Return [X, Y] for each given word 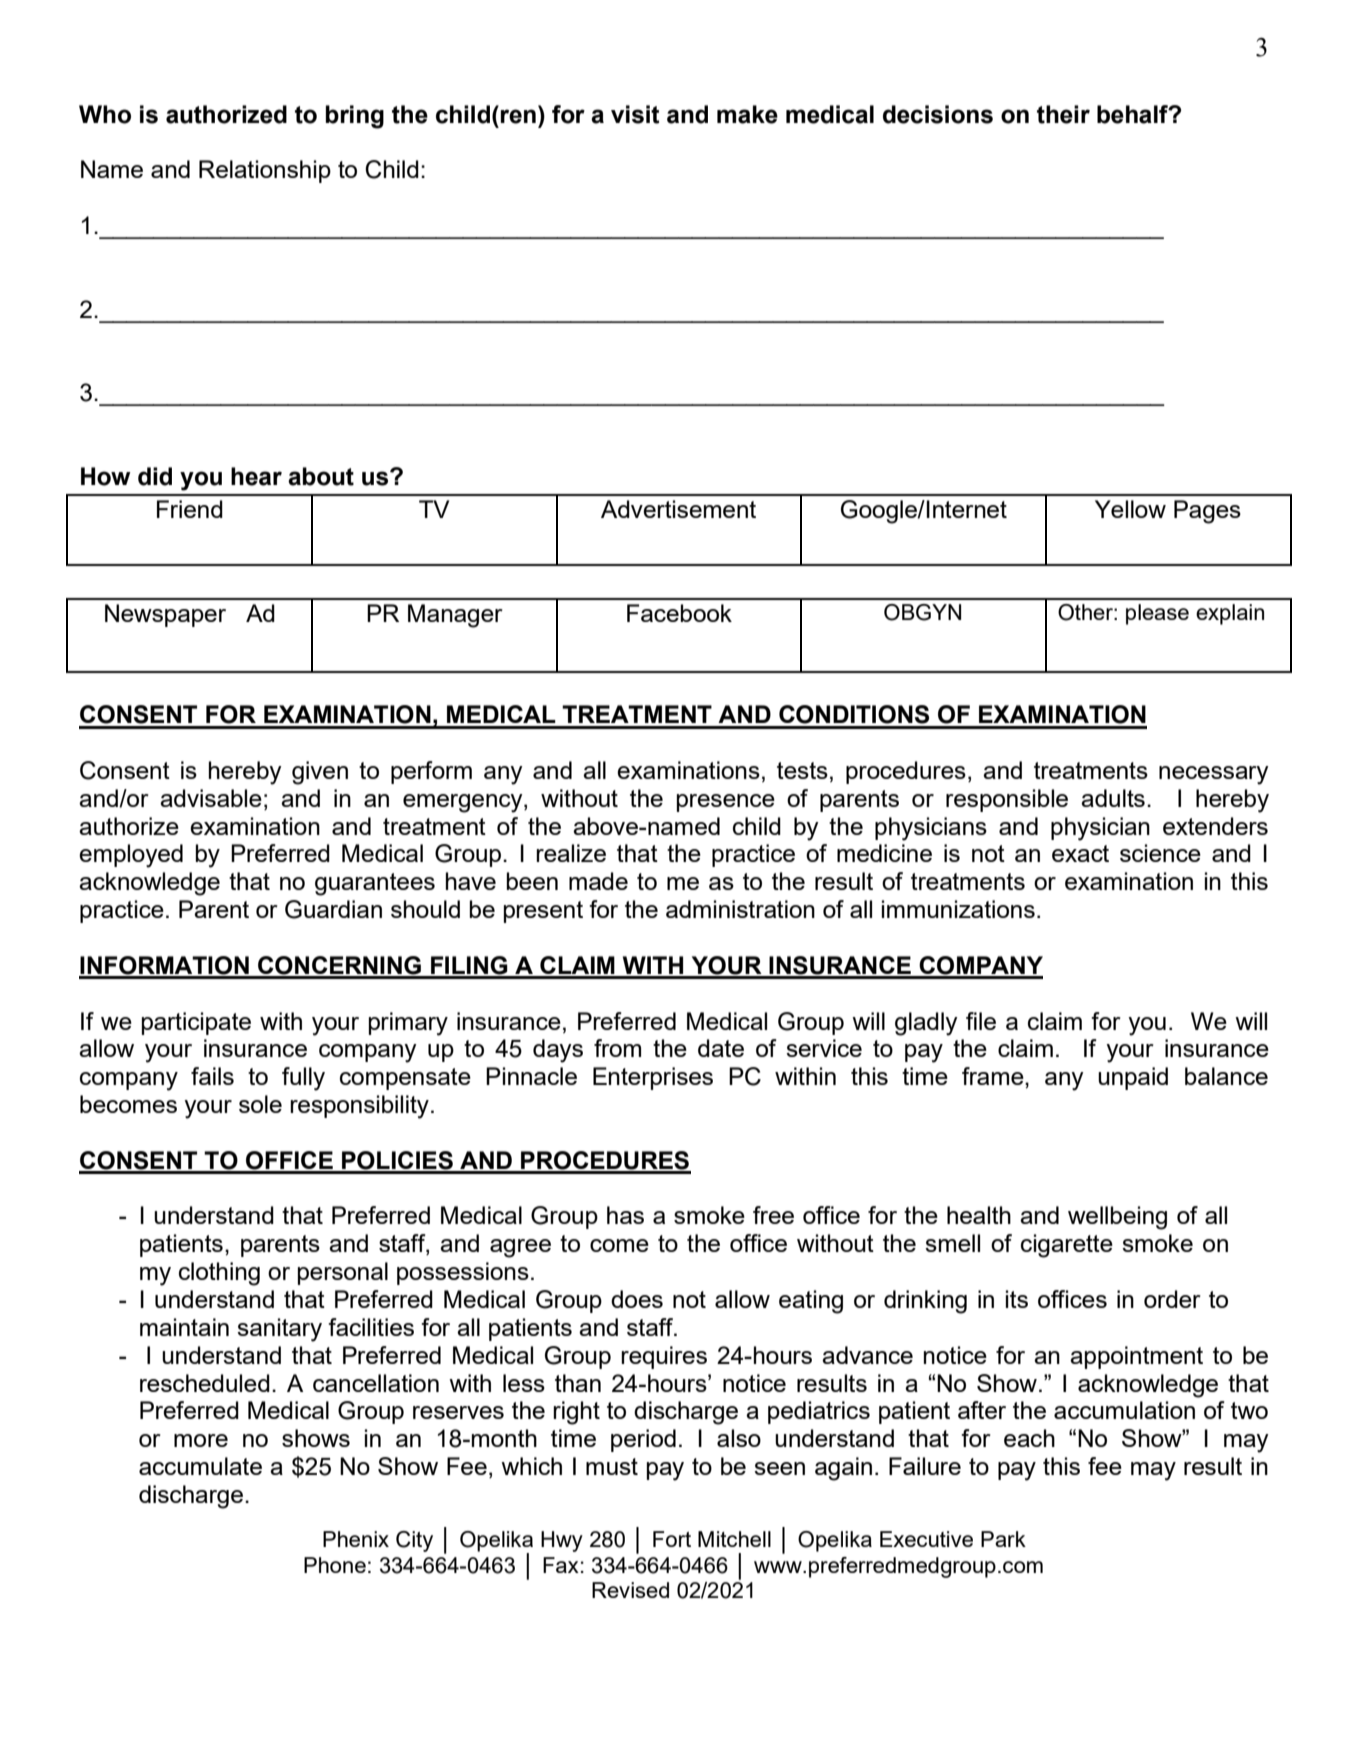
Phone [335, 1565]
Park [1003, 1539]
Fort [672, 1539]
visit [635, 114]
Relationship [265, 171]
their [1063, 114]
